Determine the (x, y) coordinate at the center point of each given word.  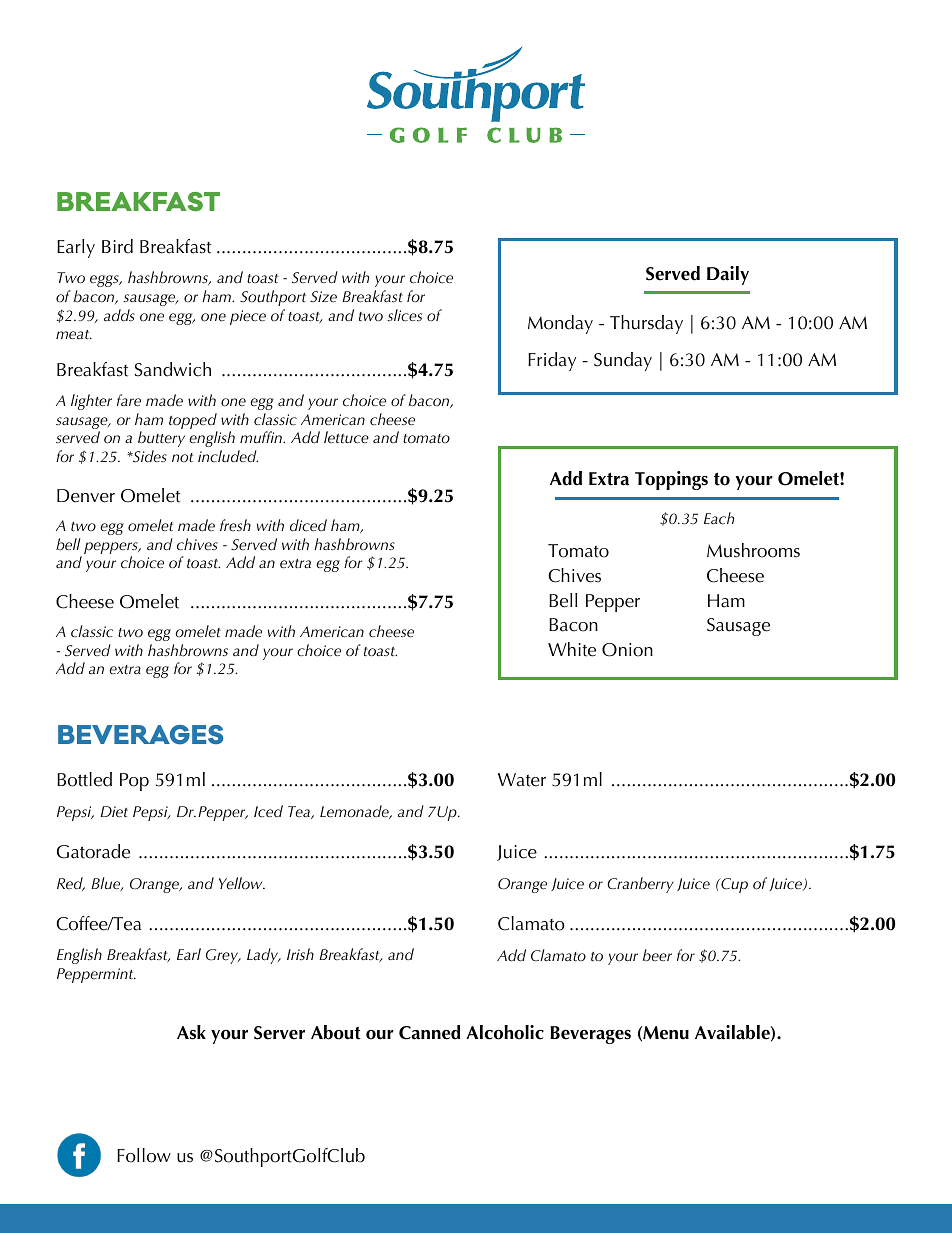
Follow (144, 1155)
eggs (105, 281)
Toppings (671, 480)
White (572, 649)
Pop (134, 782)
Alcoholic (505, 1032)
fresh (235, 525)
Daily (728, 275)
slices (404, 315)
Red (71, 884)
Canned (429, 1032)
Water (522, 780)
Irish (300, 954)
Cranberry (640, 885)
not (182, 458)
